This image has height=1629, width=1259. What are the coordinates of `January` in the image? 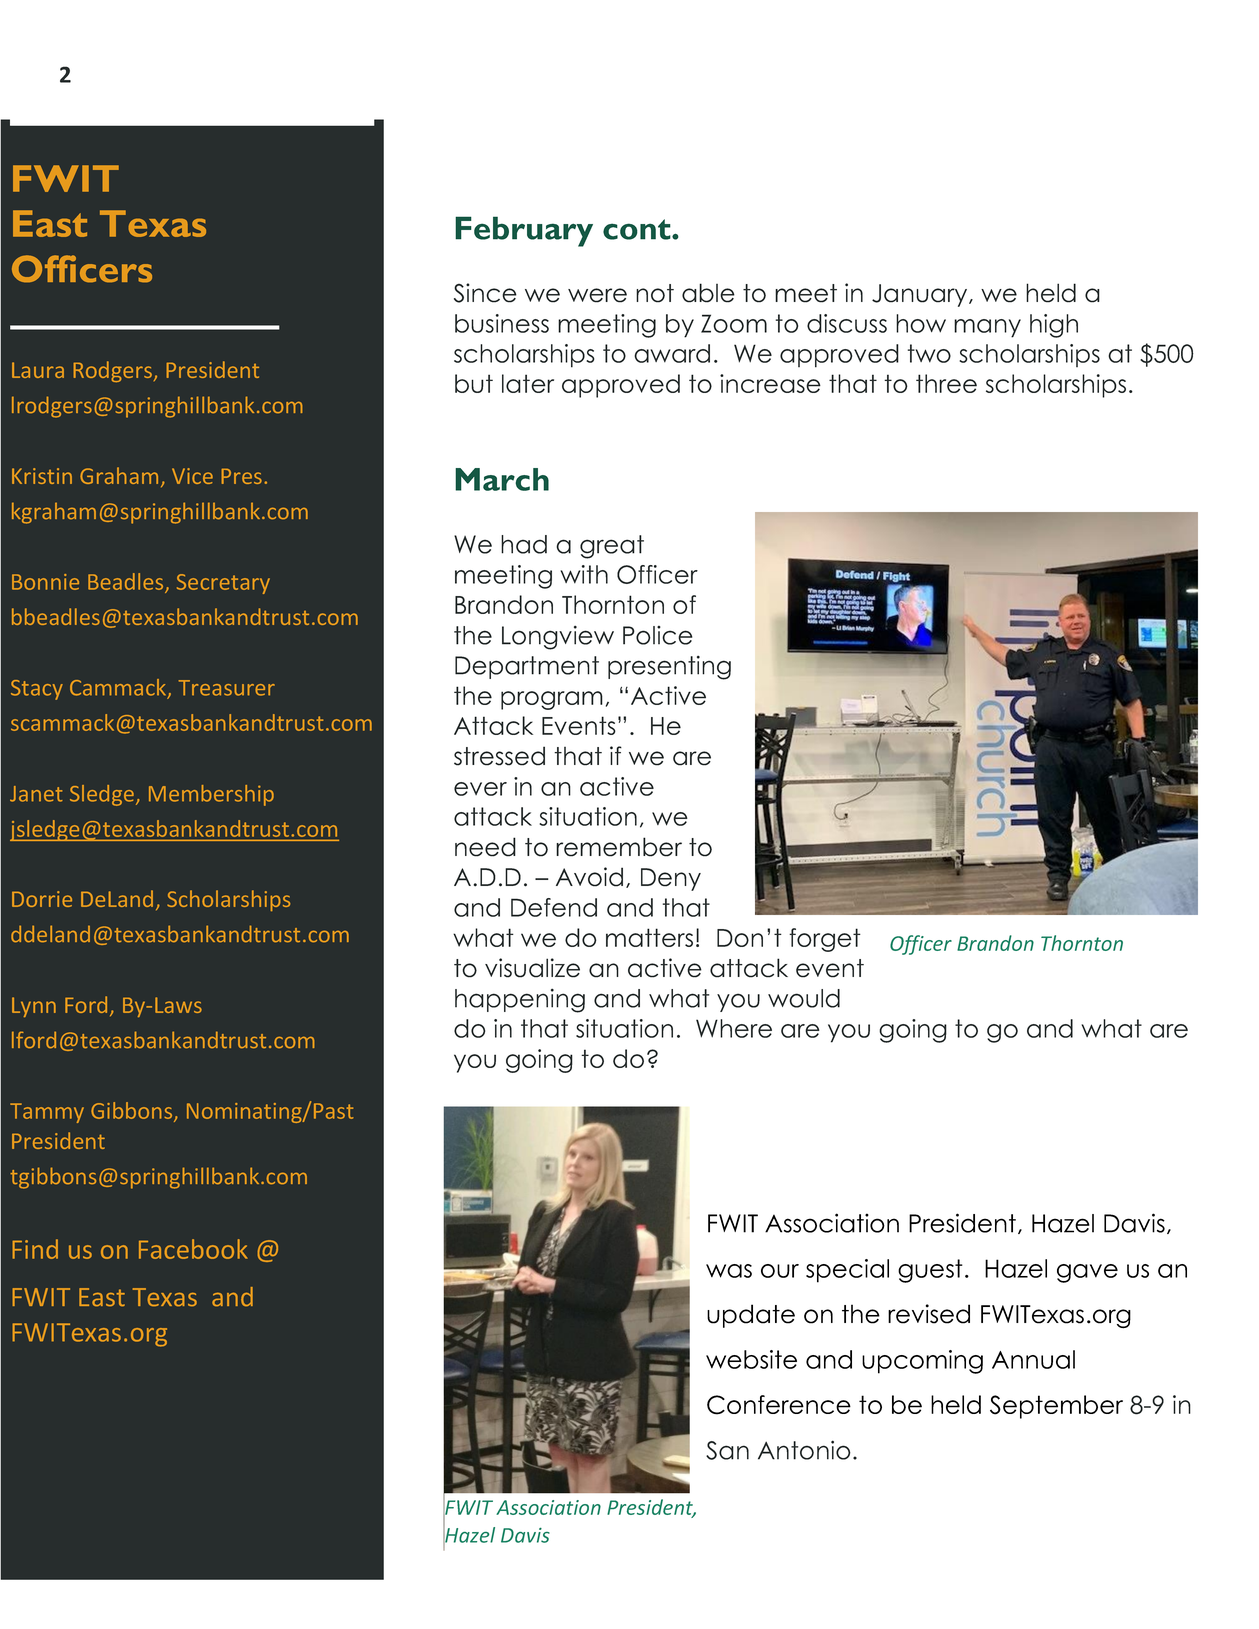 It's located at (921, 295).
